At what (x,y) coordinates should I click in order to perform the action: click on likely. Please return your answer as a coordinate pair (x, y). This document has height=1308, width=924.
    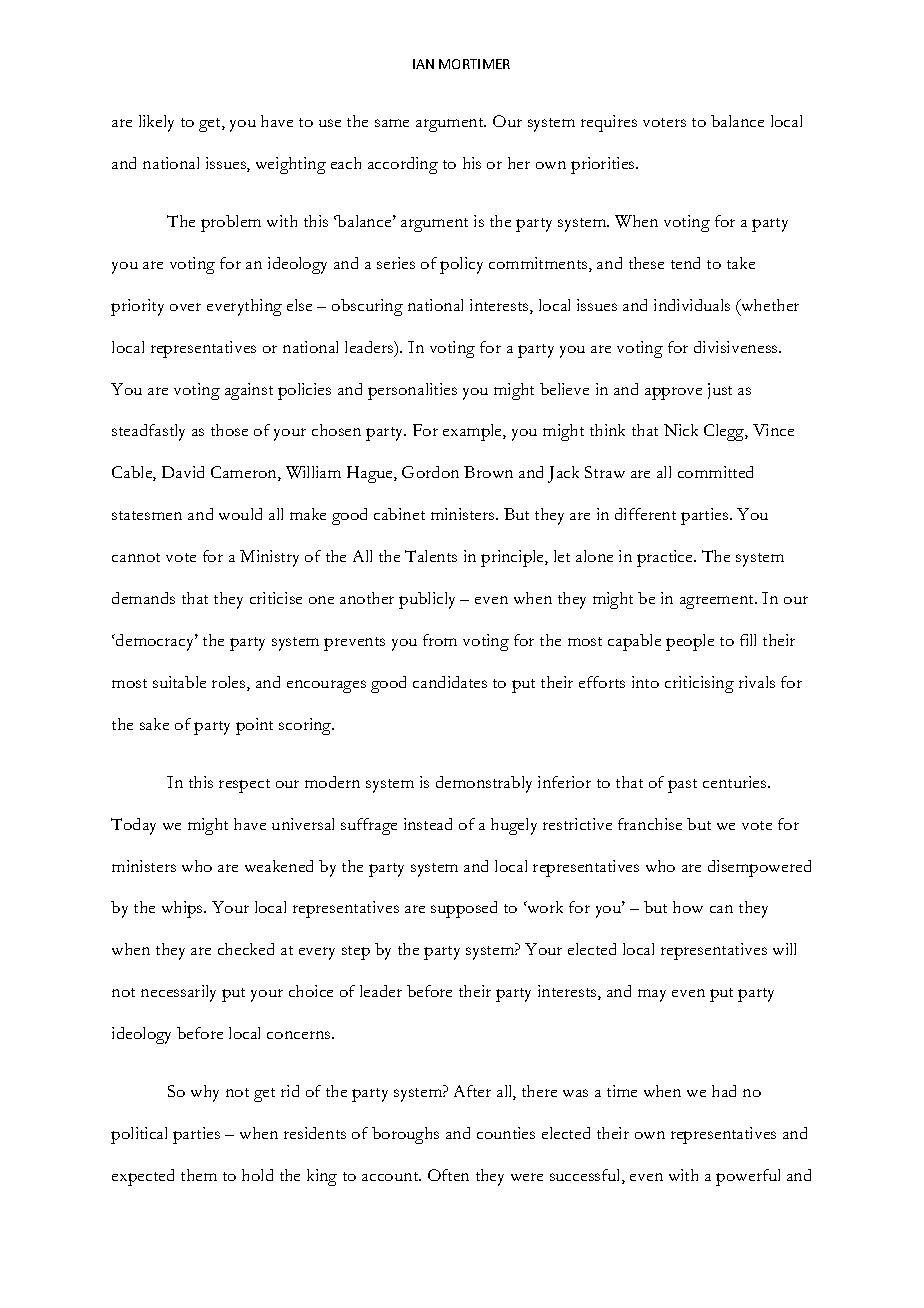
    Looking at the image, I should click on (156, 123).
